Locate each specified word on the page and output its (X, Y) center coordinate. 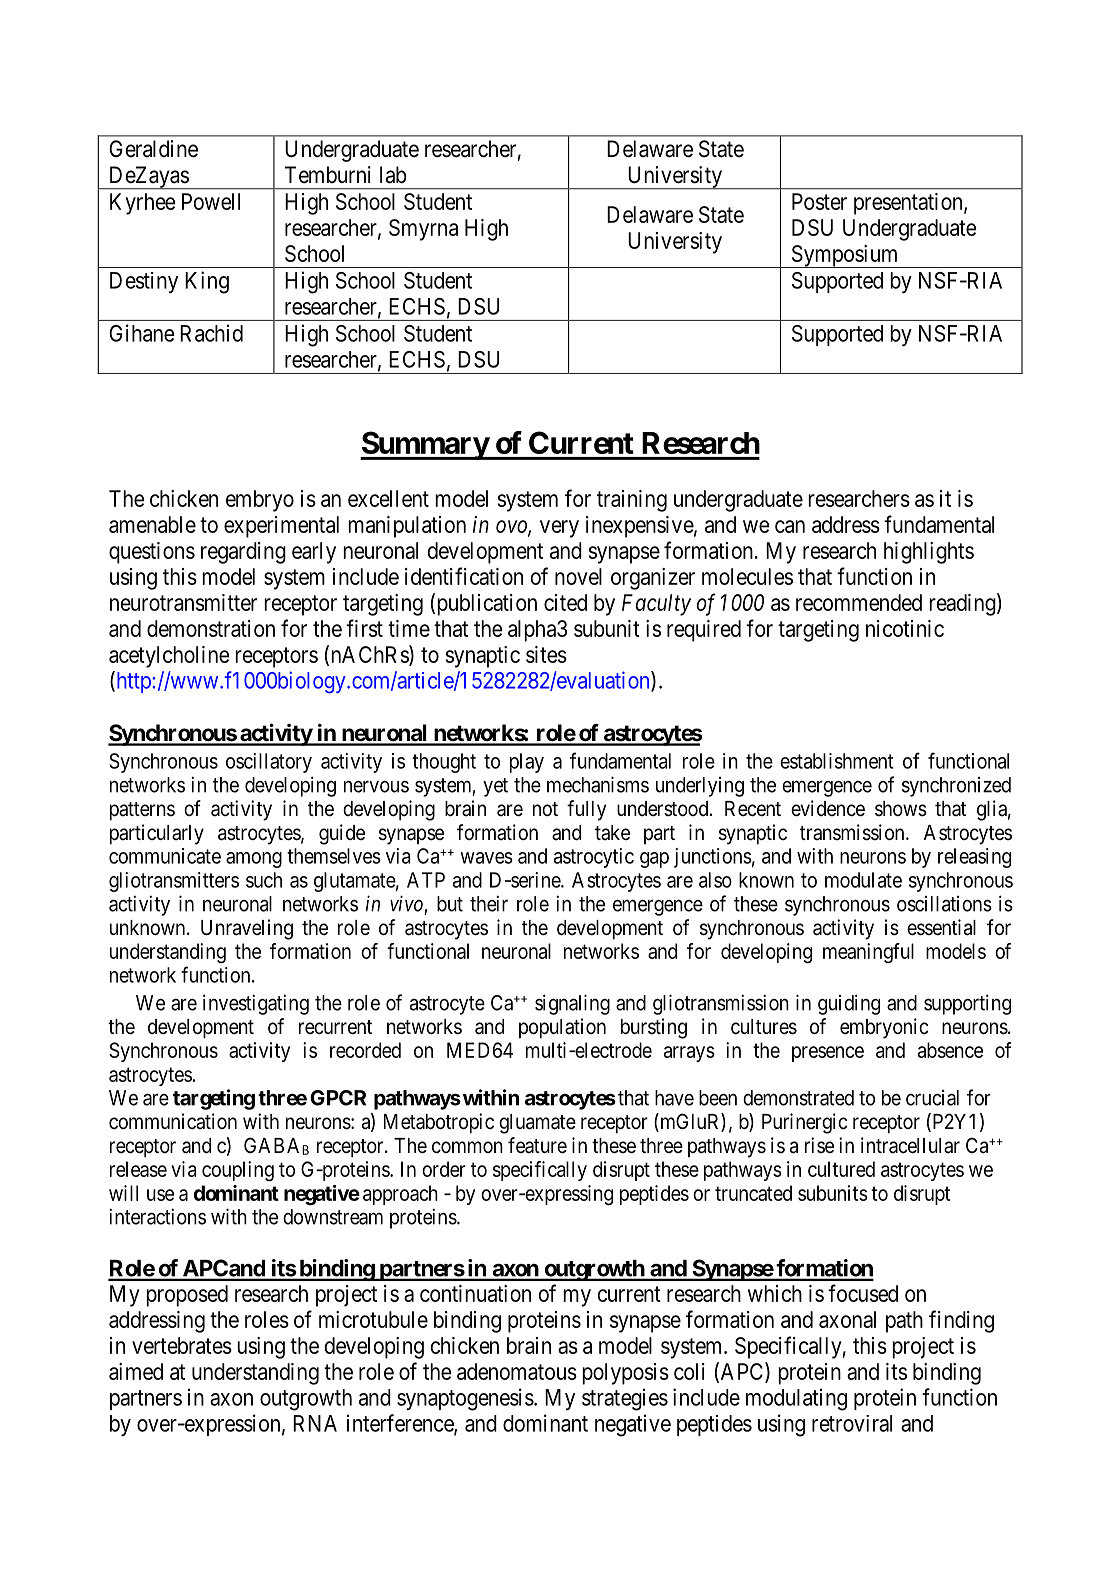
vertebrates (182, 1345)
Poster (819, 201)
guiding (849, 1004)
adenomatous (517, 1371)
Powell (211, 201)
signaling (572, 1004)
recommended (859, 602)
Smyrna (423, 230)
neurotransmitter (183, 602)
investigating (256, 1004)
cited (565, 602)
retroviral (852, 1423)
